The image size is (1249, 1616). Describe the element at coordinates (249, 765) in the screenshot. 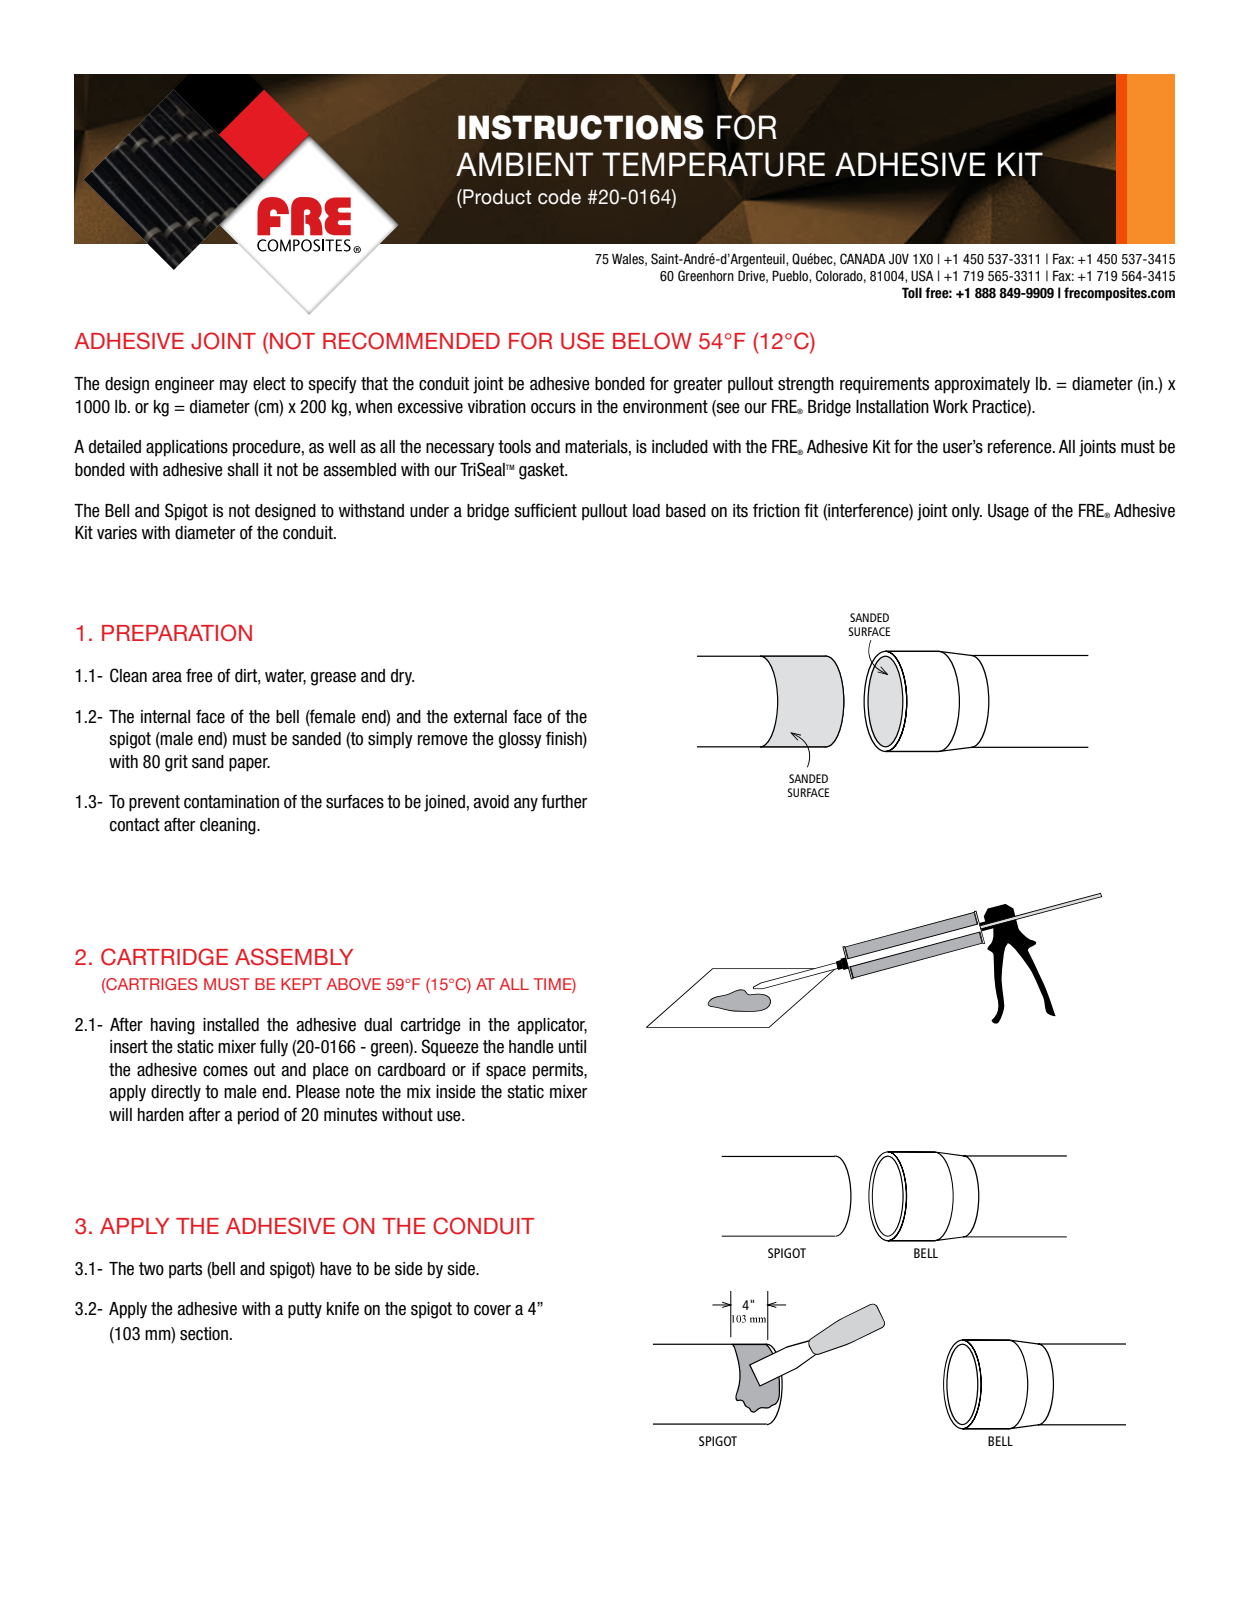

I see `paper` at that location.
